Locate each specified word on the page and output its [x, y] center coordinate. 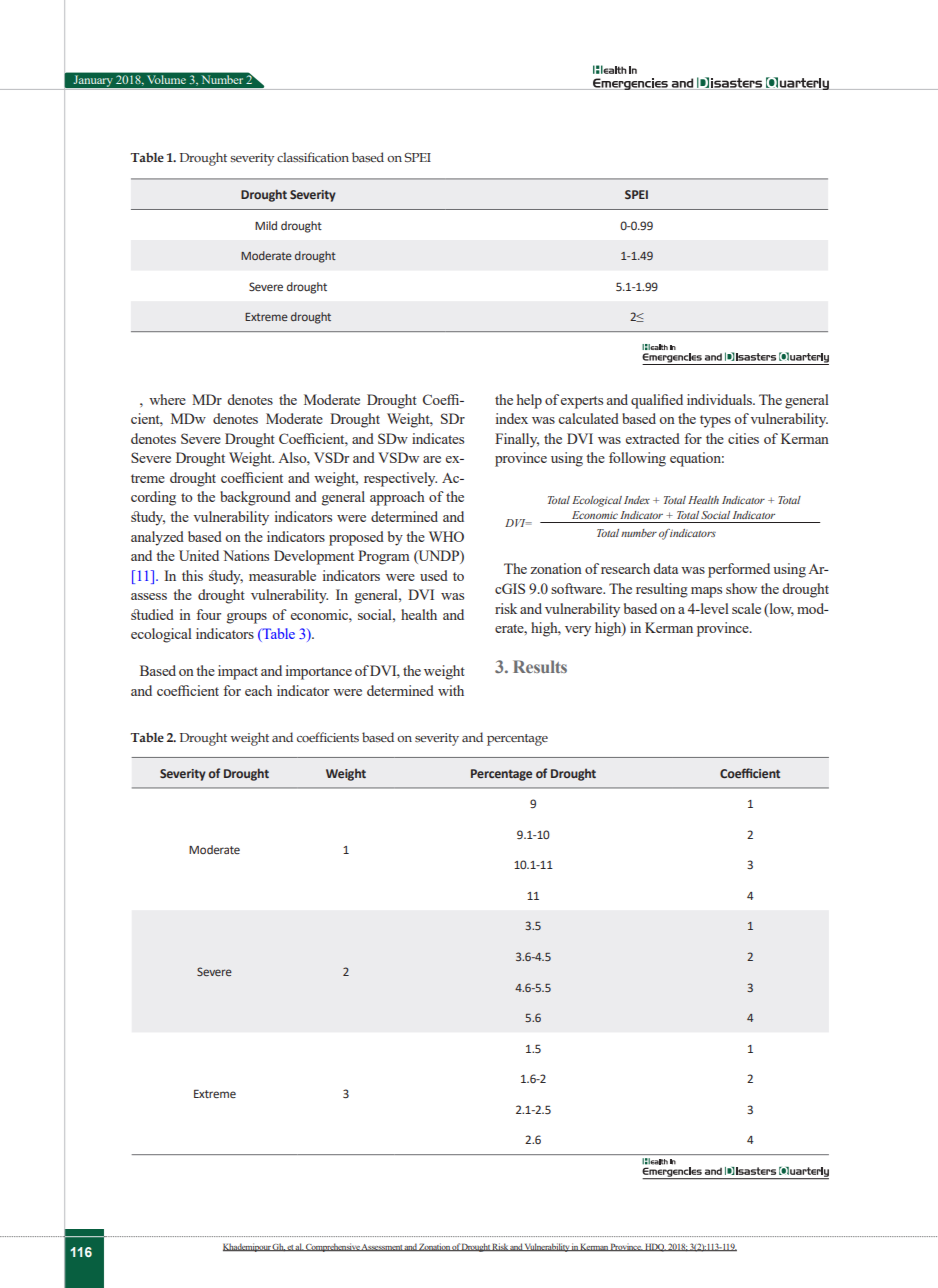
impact [238, 672]
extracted [653, 438]
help [529, 401]
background [255, 498]
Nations [246, 555]
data [665, 568]
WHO [446, 536]
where [167, 399]
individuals [720, 399]
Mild [266, 225]
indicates [438, 438]
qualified [657, 401]
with [451, 690]
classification [313, 157]
